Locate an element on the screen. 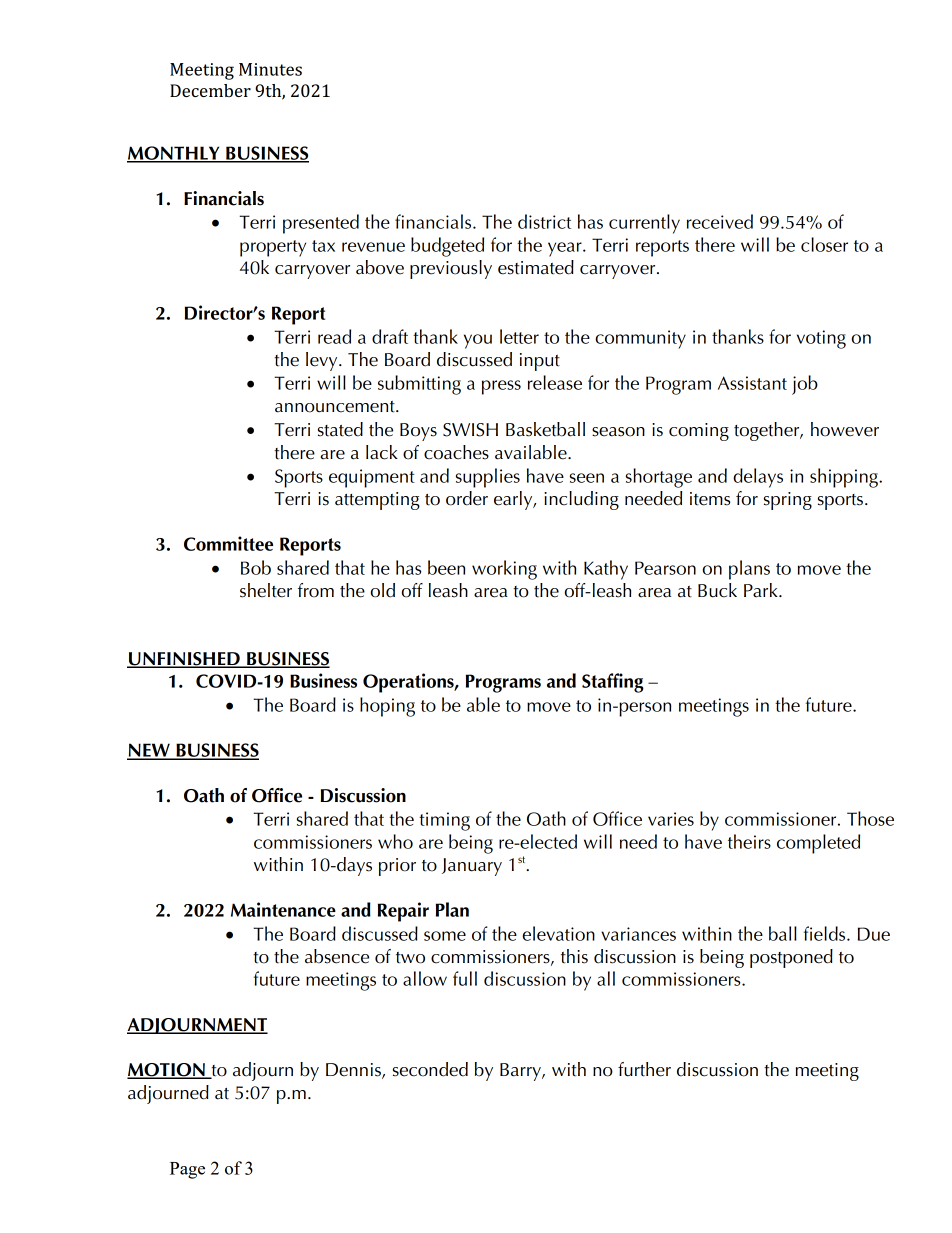 This screenshot has height=1233, width=952. delays is located at coordinates (758, 478).
